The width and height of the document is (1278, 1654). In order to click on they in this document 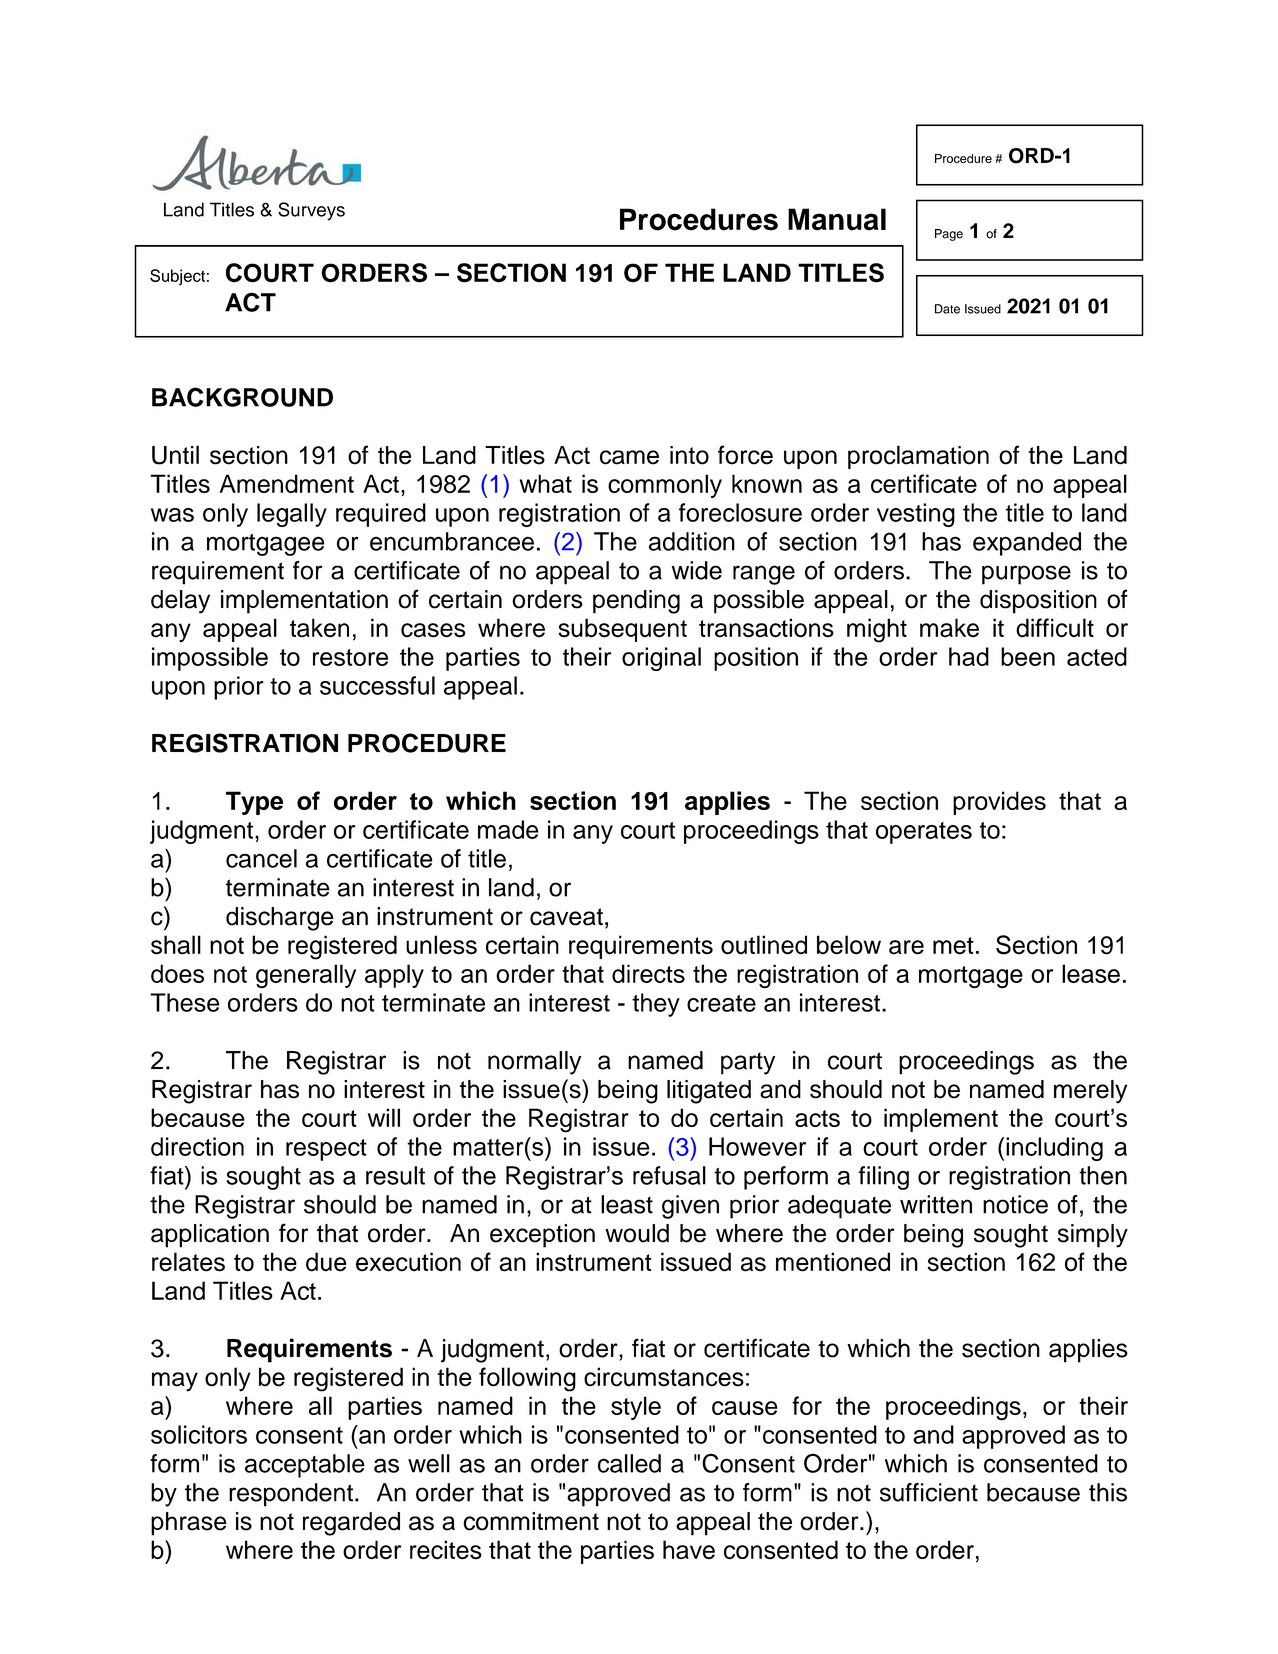, I will do `click(656, 1005)`.
